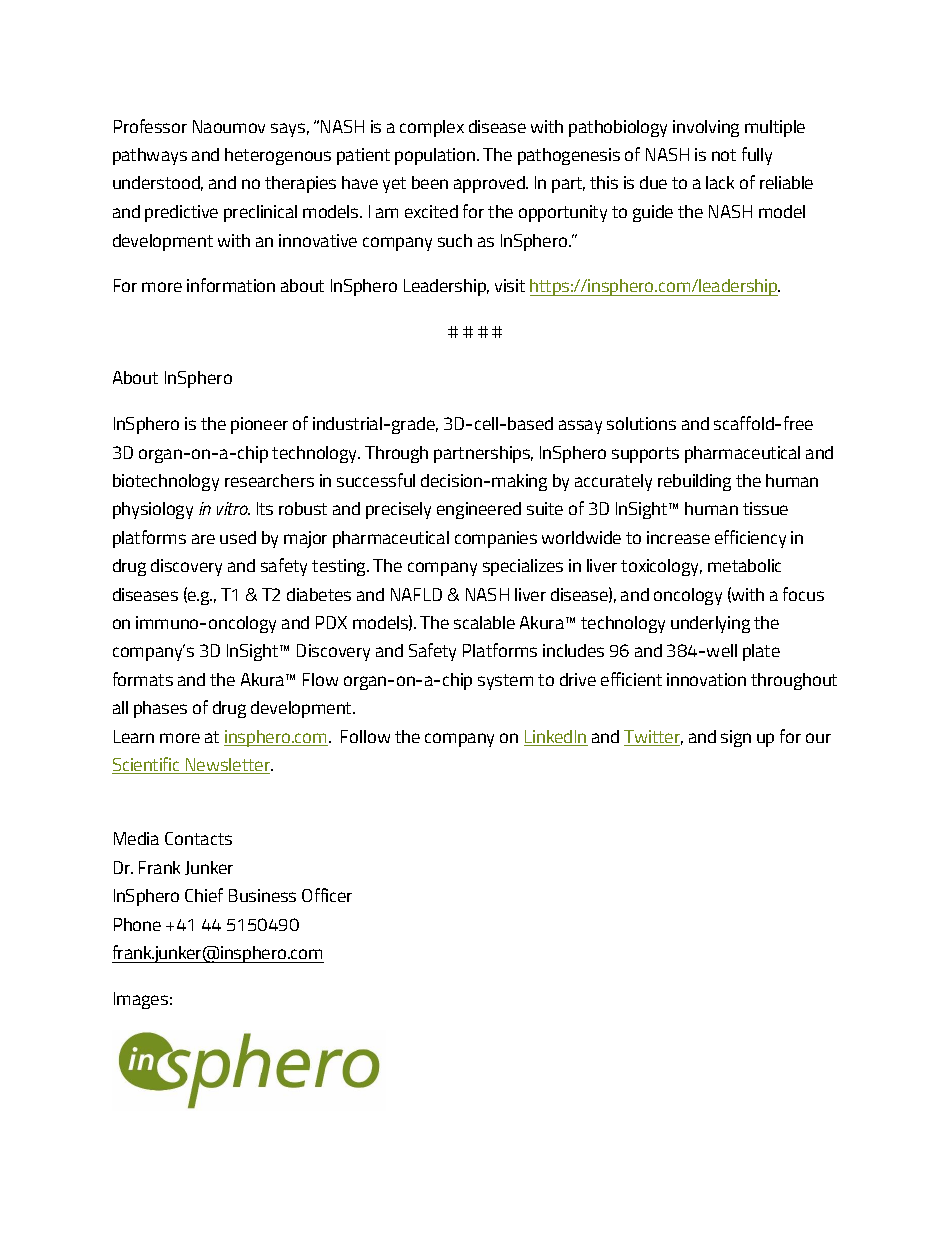 The width and height of the screenshot is (952, 1233). What do you see at coordinates (259, 425) in the screenshot?
I see `pioneer` at bounding box center [259, 425].
